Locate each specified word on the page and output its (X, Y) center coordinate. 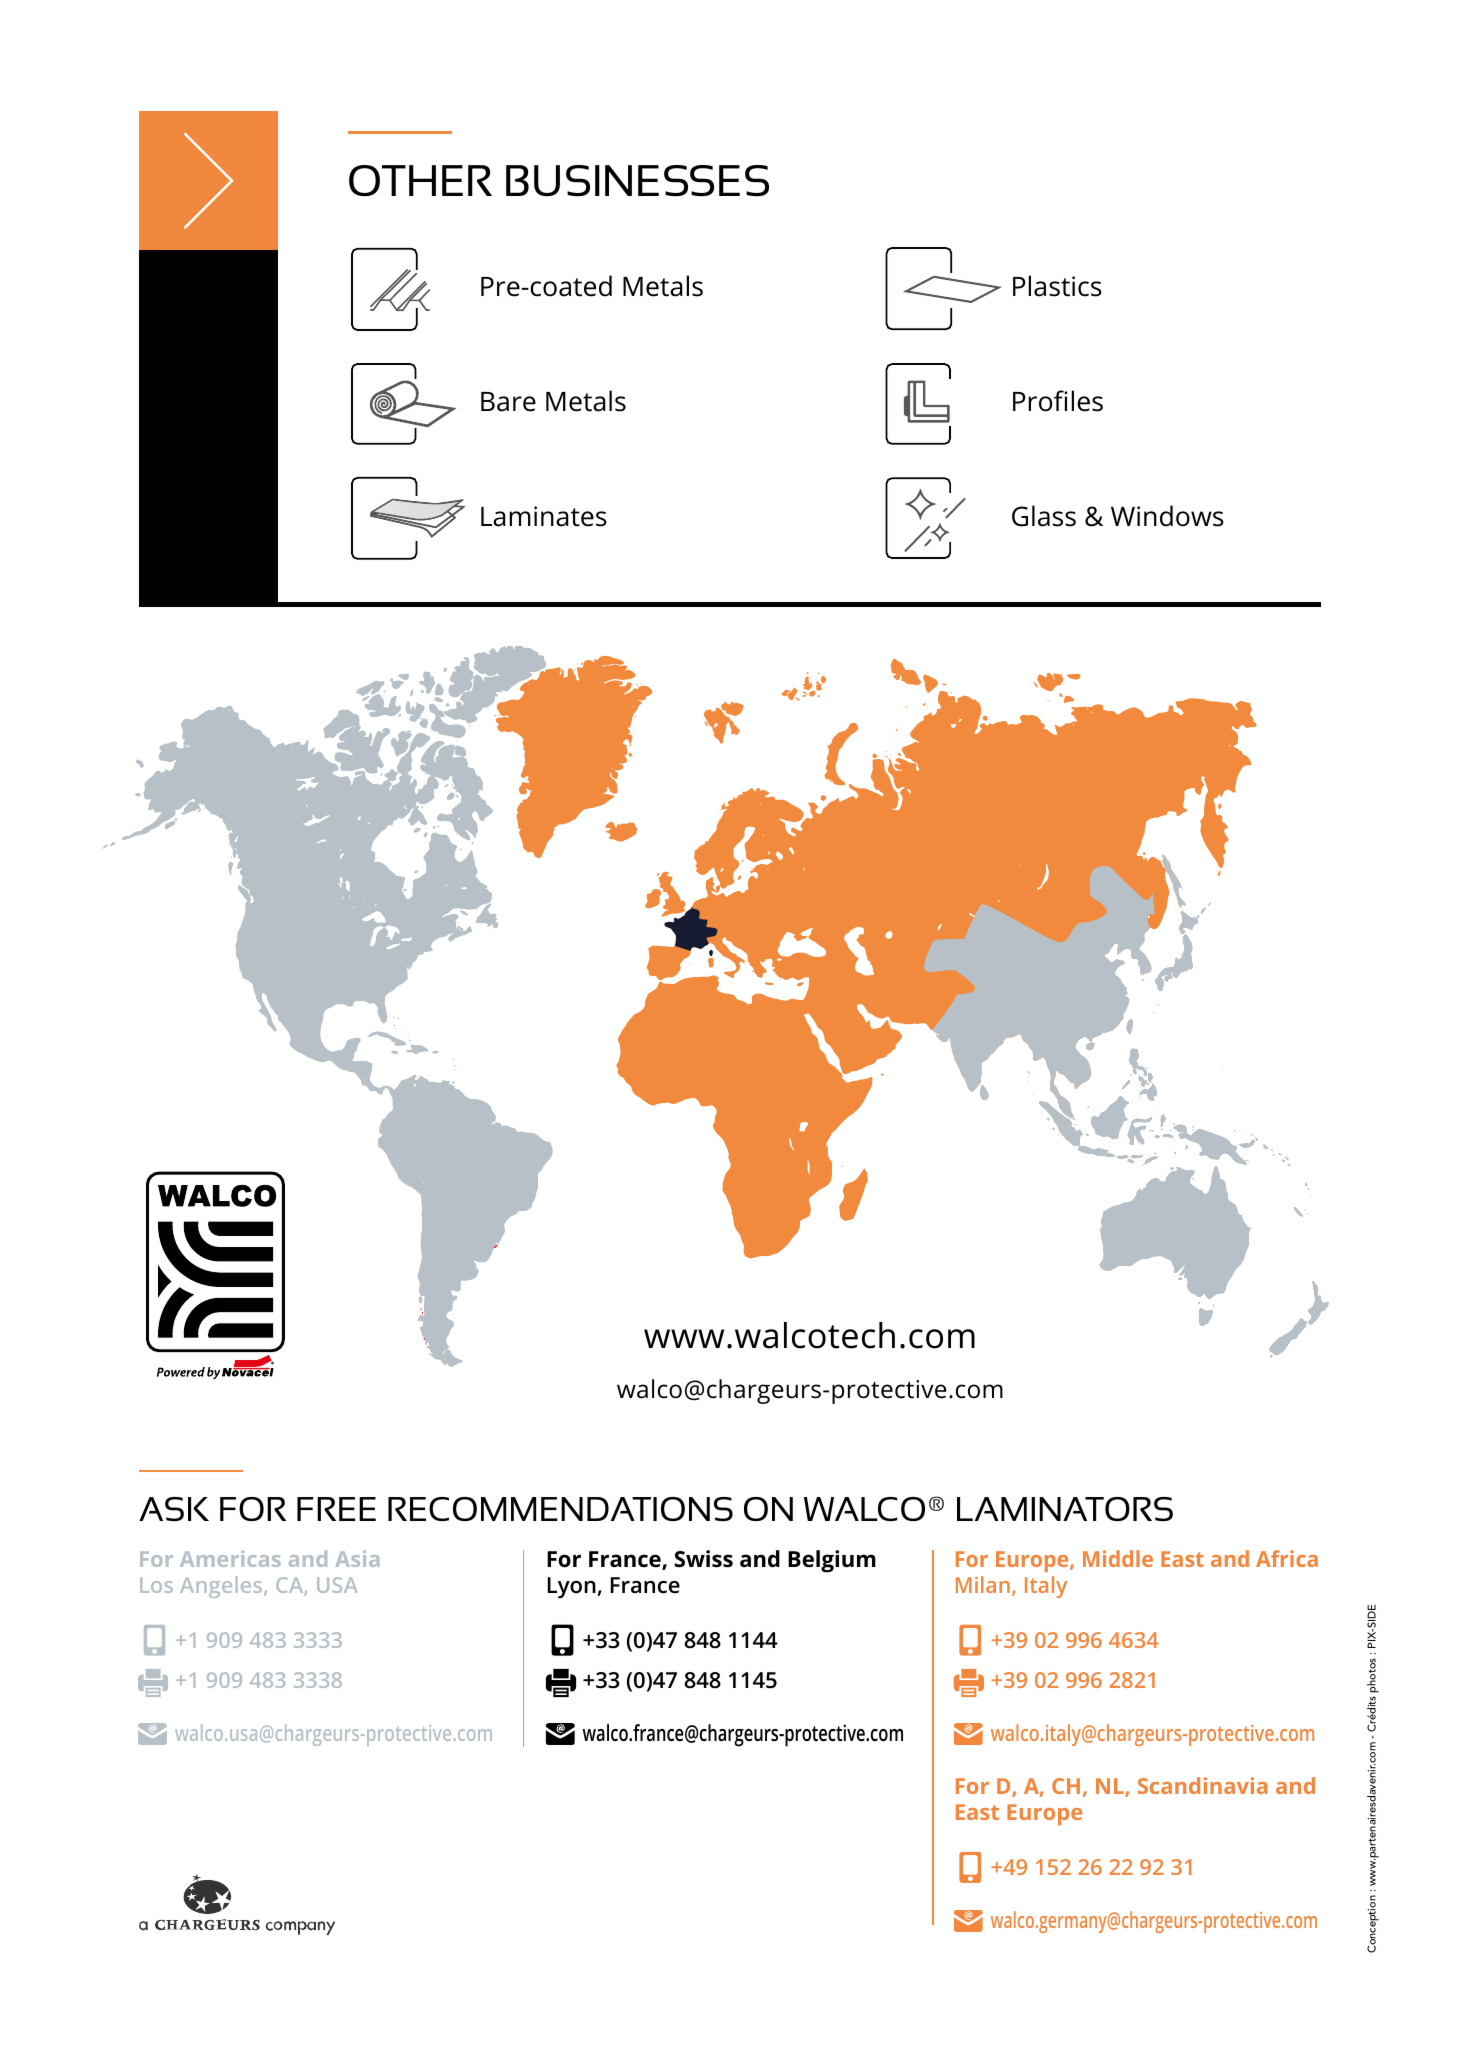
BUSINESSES (637, 181)
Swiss (703, 1559)
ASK (174, 1509)
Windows (1167, 516)
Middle (1118, 1558)
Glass (1044, 516)
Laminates (544, 516)
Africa (1287, 1558)
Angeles (222, 1587)
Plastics (1057, 286)
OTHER (420, 181)
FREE (336, 1509)
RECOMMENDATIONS (560, 1509)
